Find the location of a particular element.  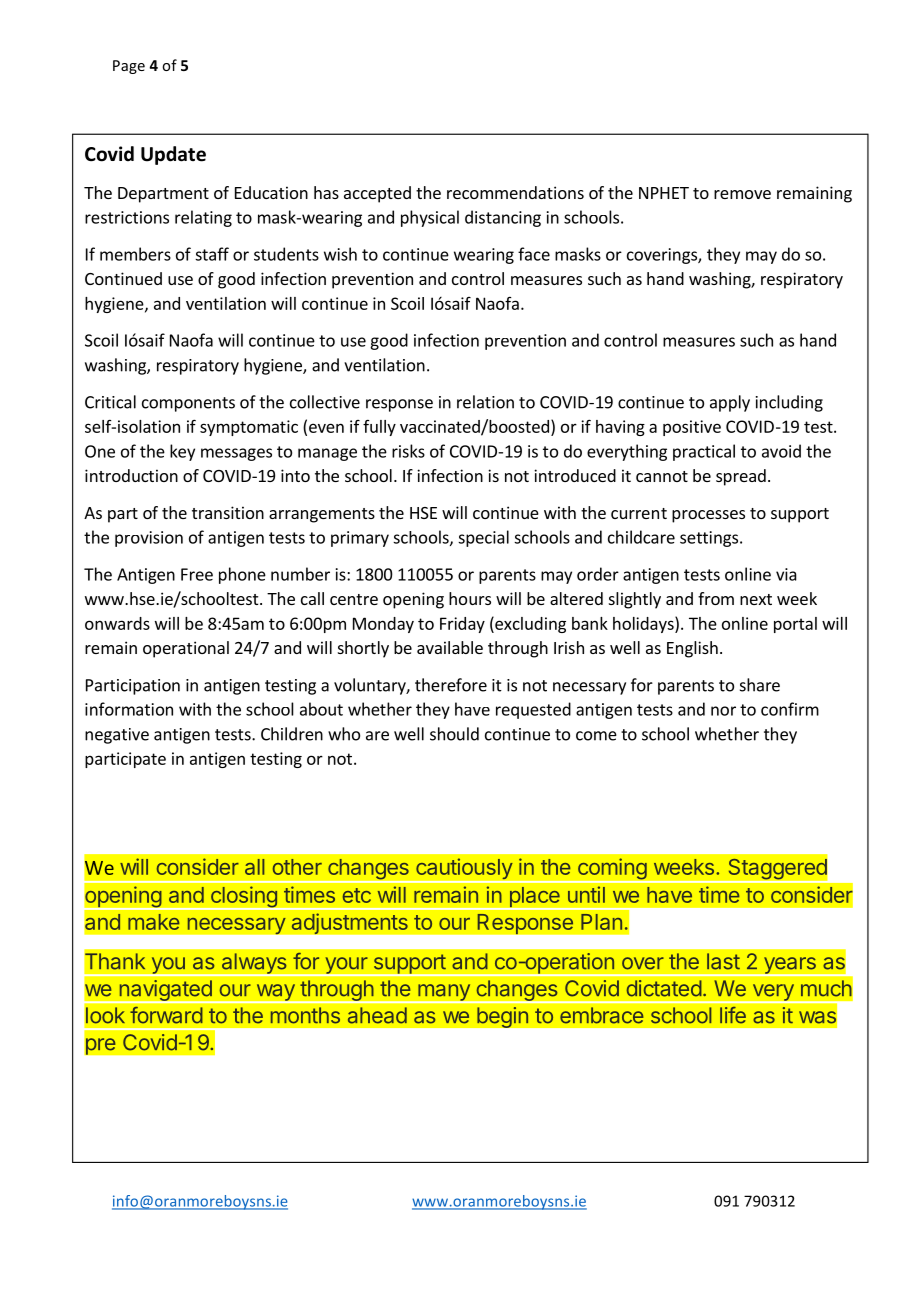

navigated is located at coordinates (165, 991).
